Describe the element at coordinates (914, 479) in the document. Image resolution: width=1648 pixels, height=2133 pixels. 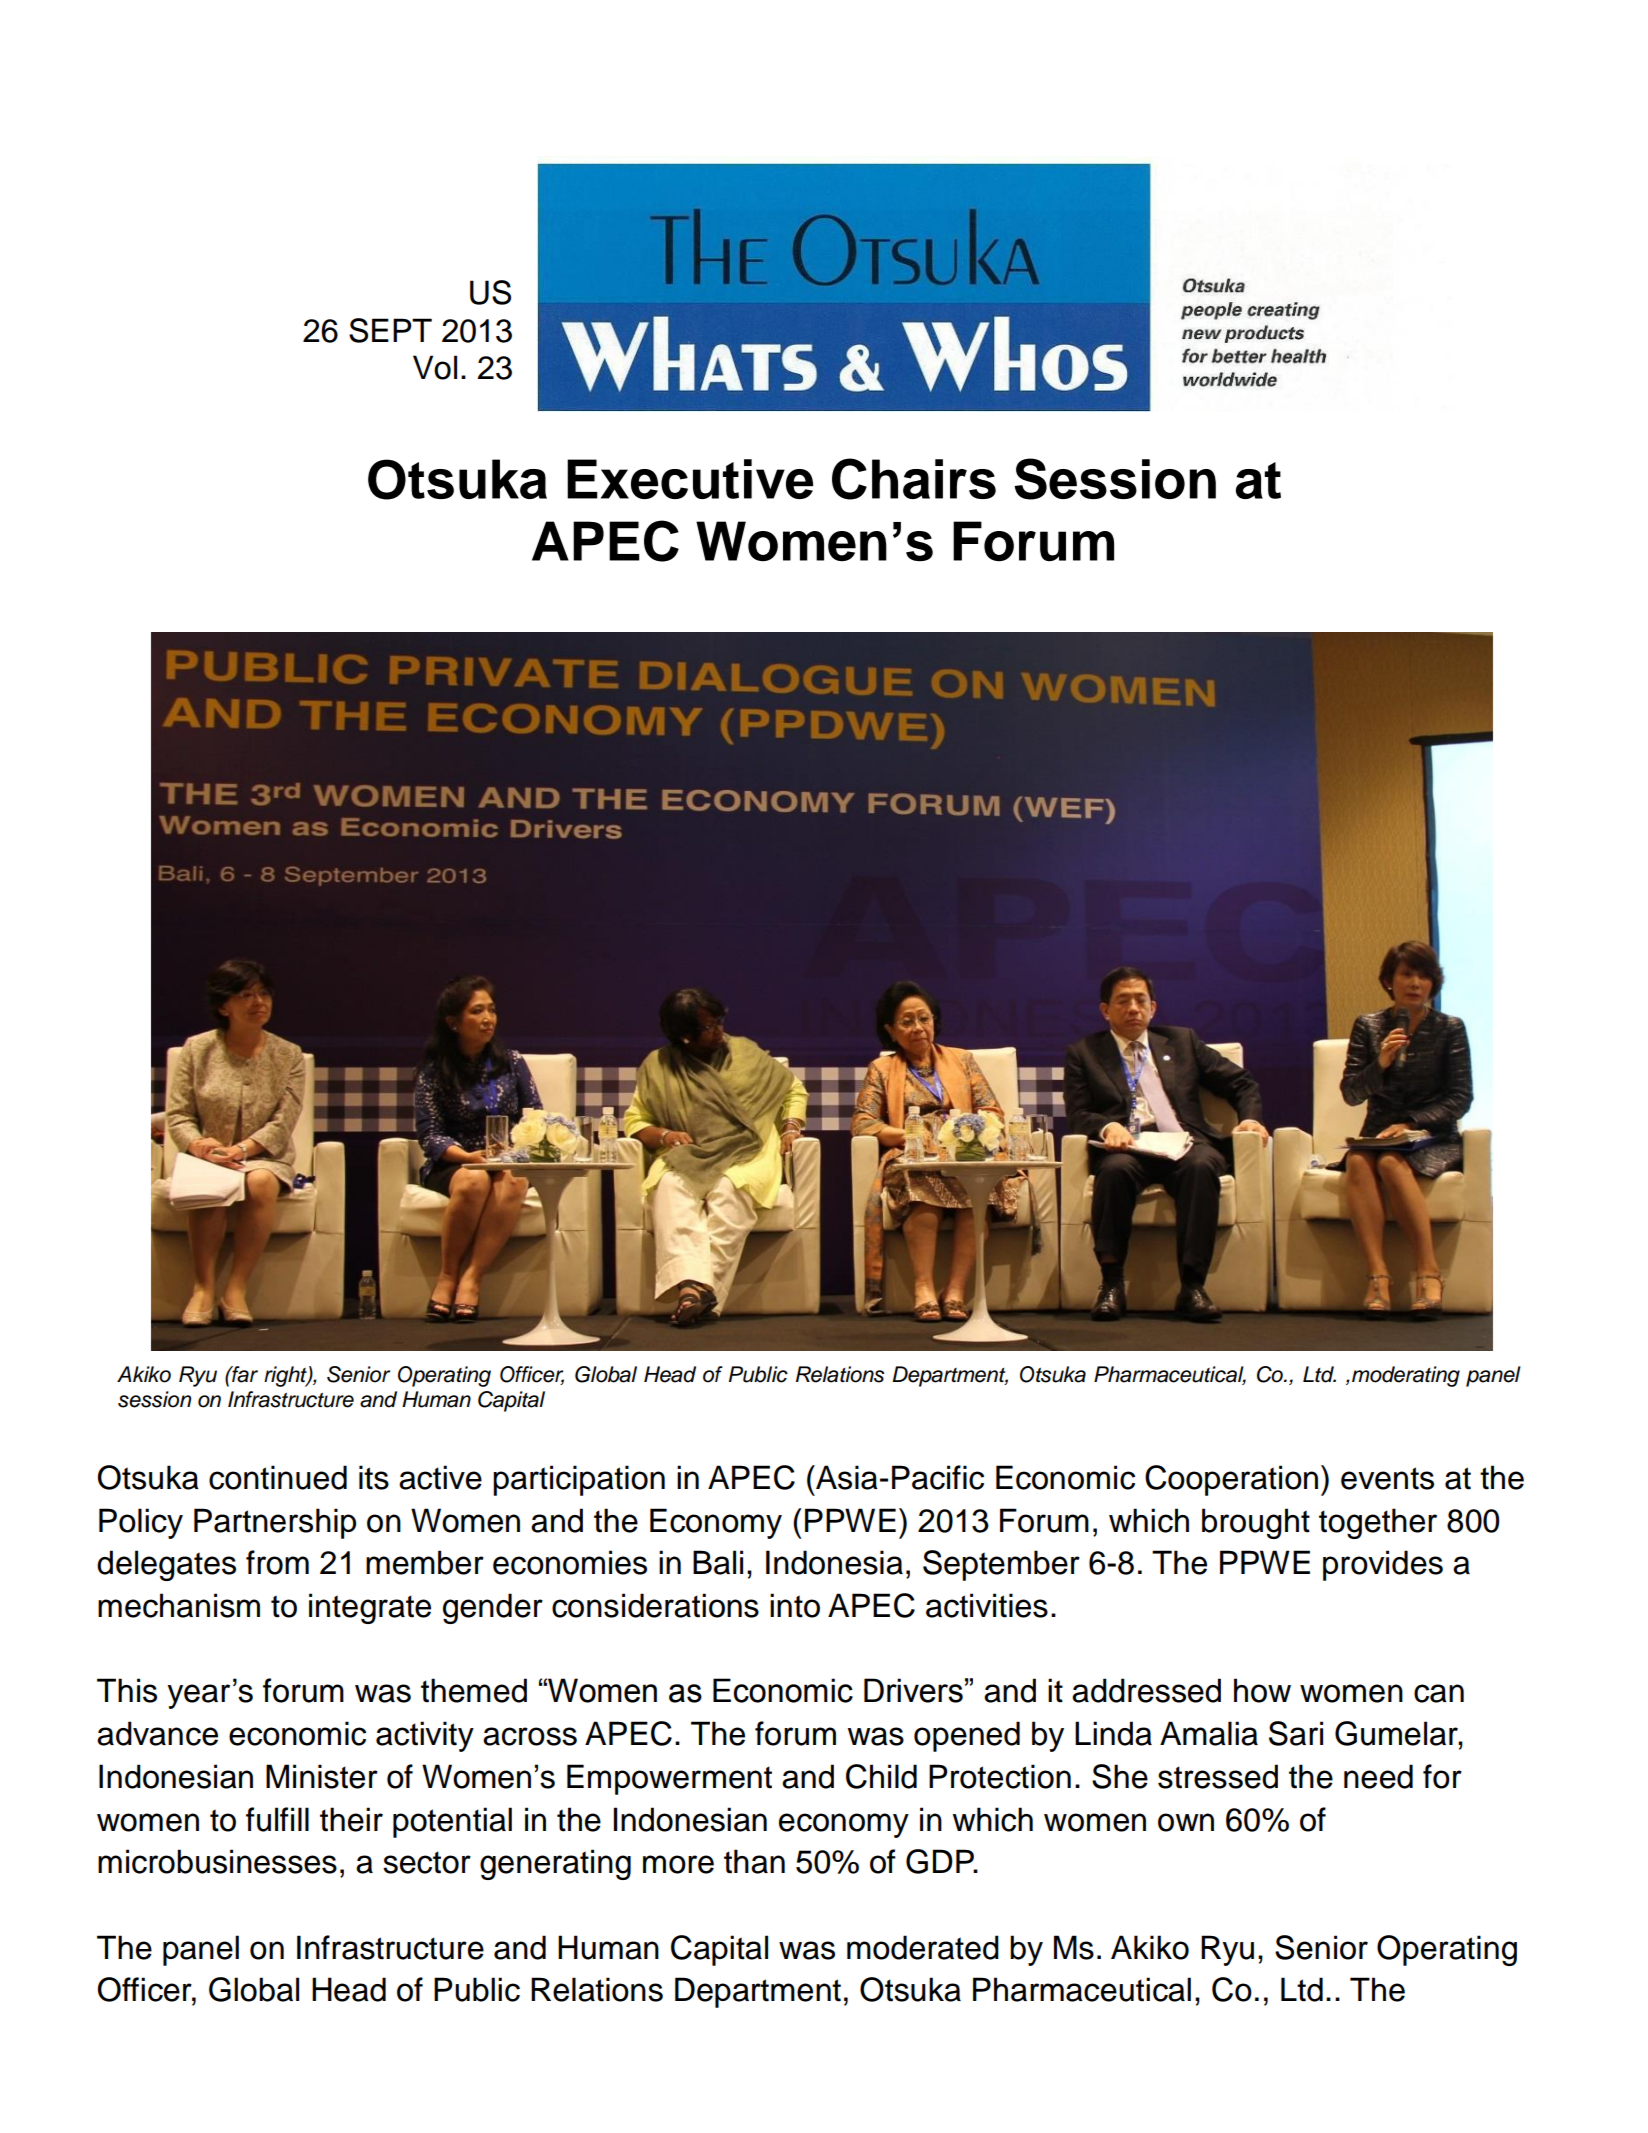
I see `Chairs` at that location.
